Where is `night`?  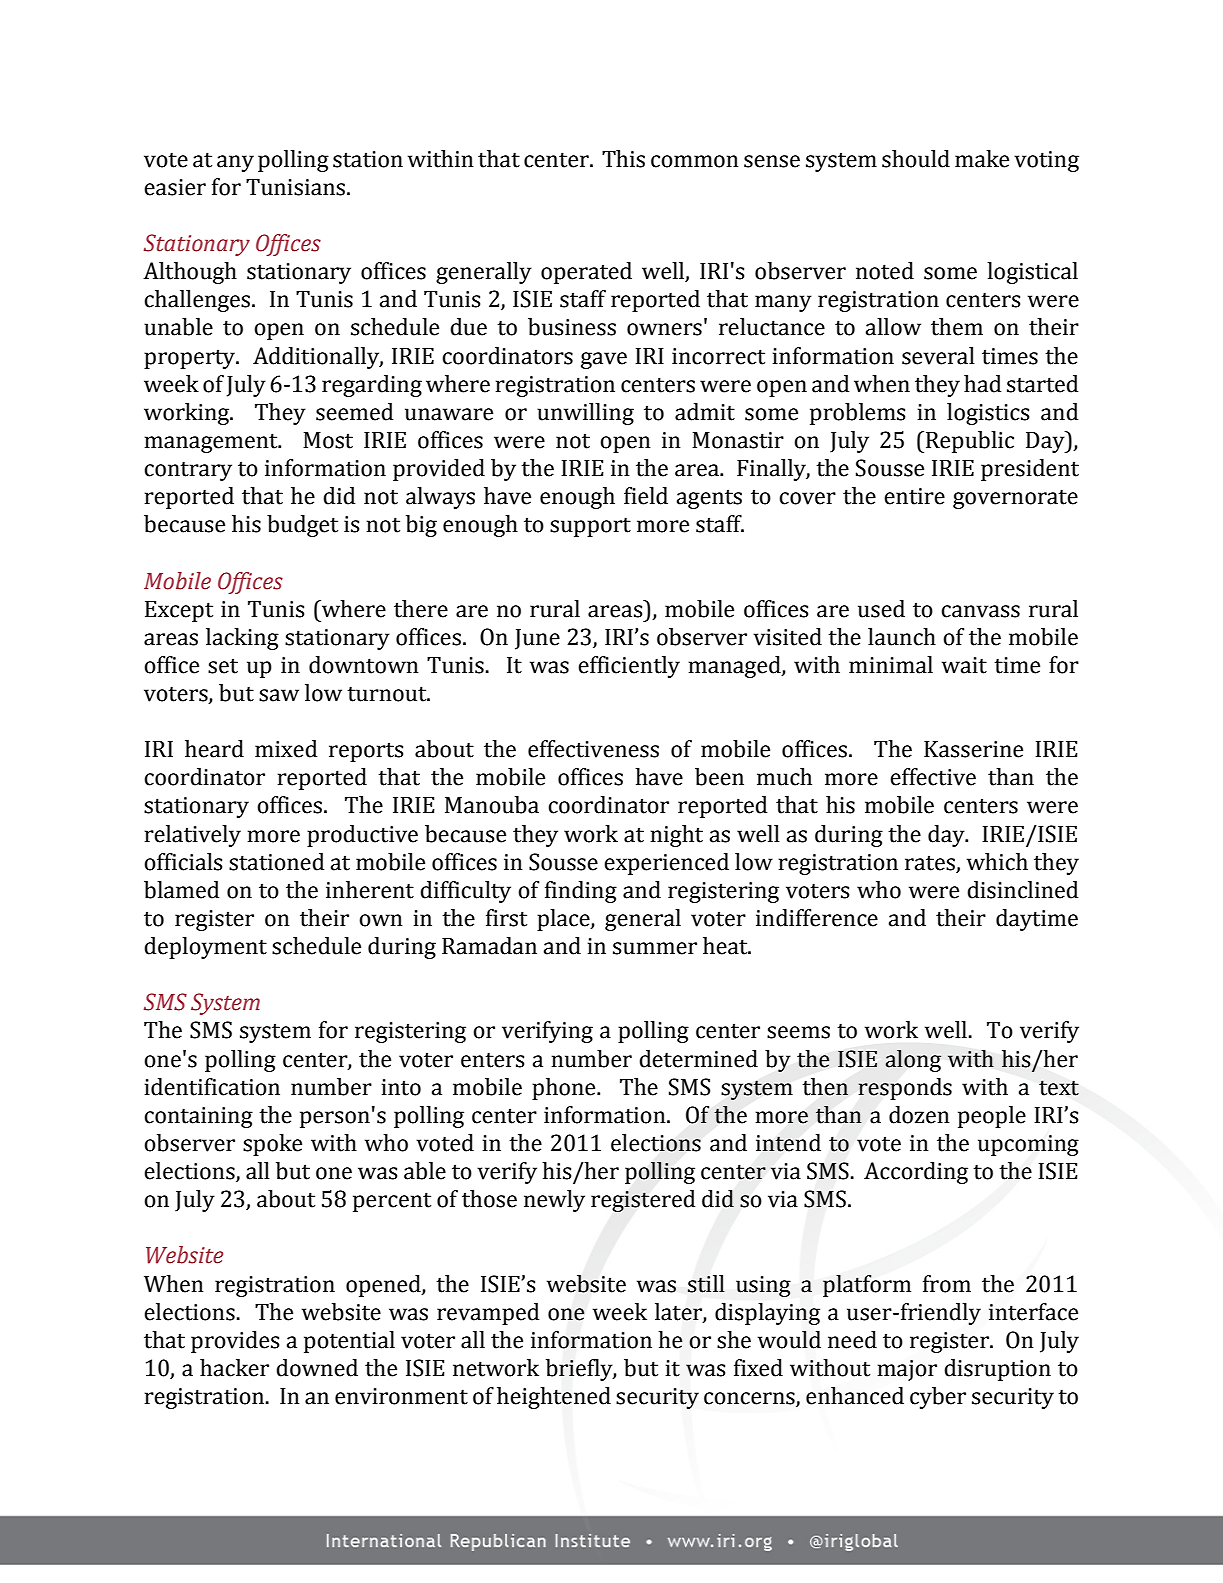 night is located at coordinates (676, 836).
